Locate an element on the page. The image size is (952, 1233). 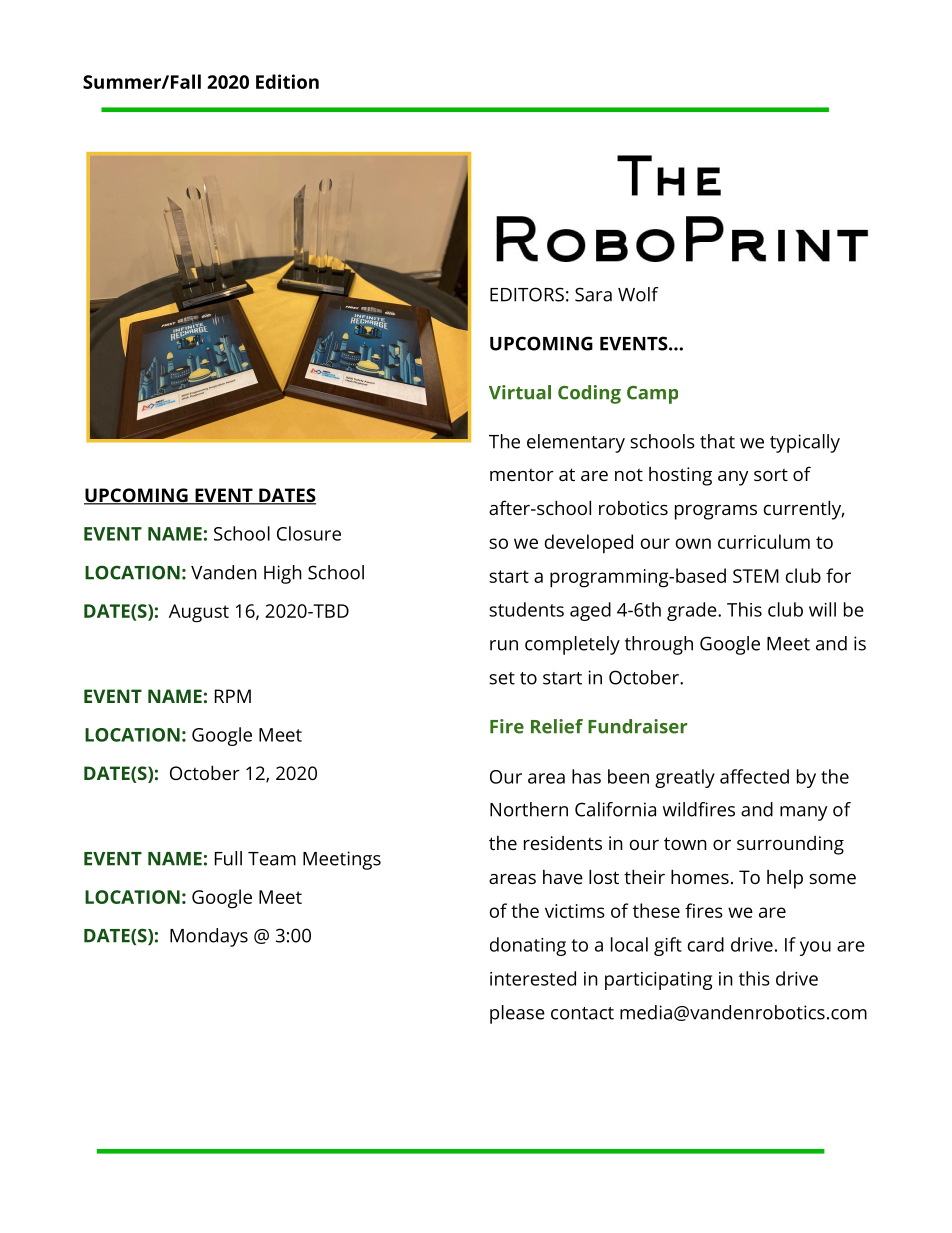
EDITORS is located at coordinates (527, 294).
